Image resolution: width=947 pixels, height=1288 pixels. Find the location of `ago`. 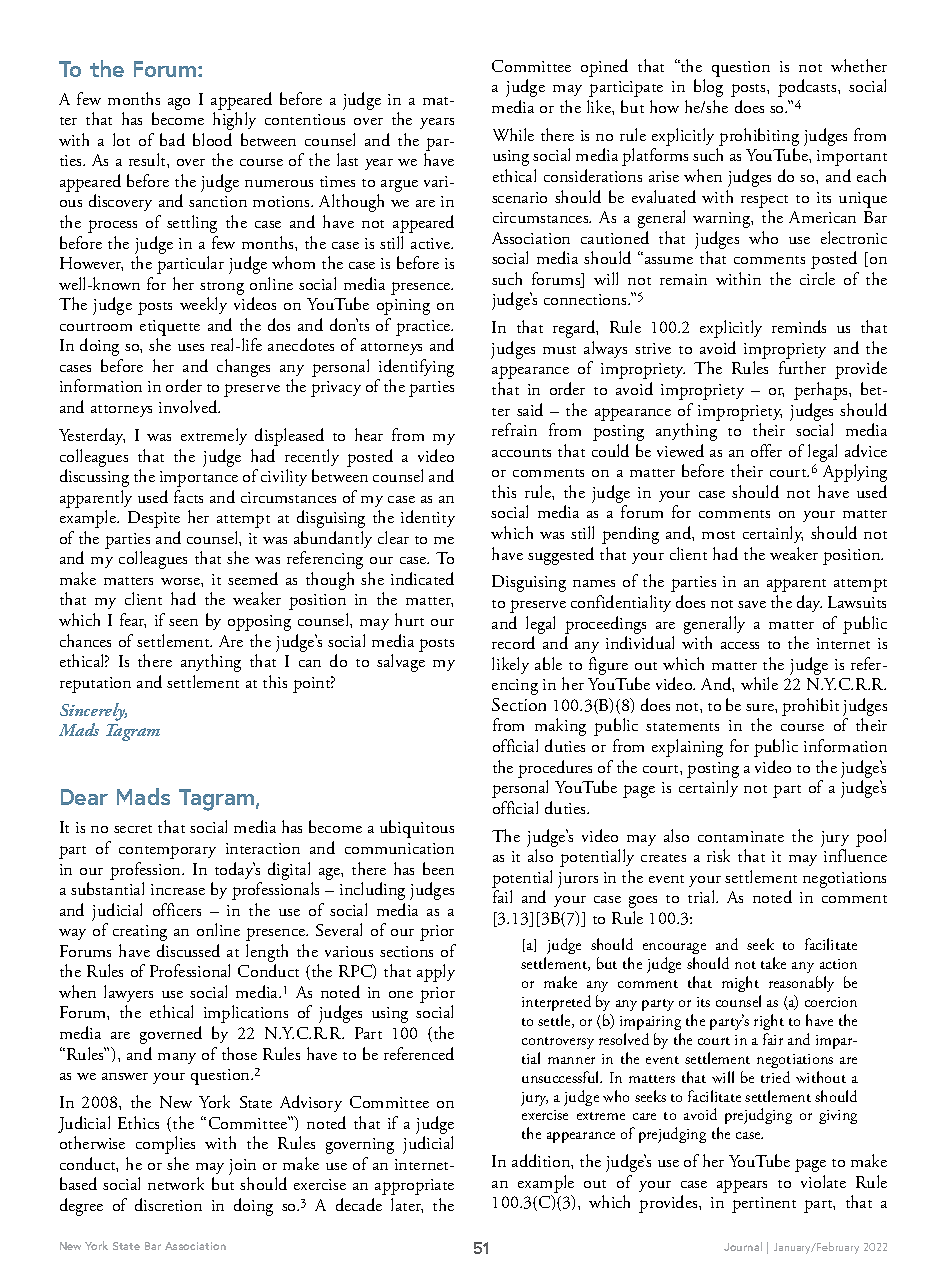

ago is located at coordinates (179, 104).
